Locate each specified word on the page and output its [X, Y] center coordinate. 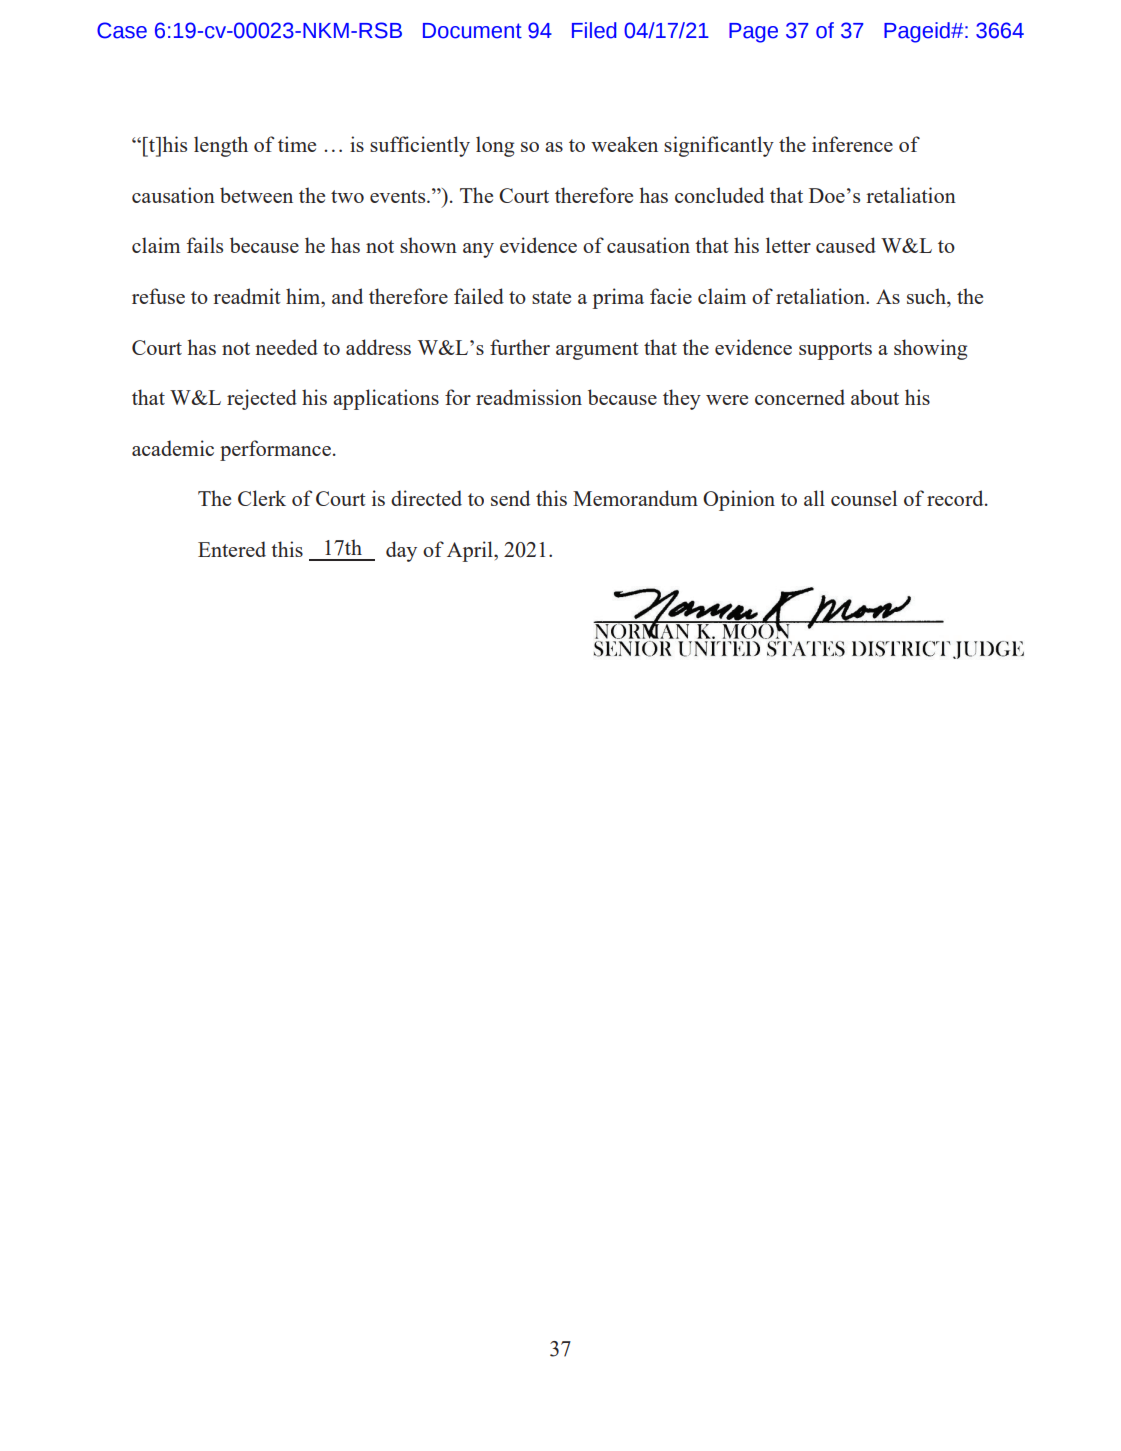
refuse [158, 296]
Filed [594, 30]
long [495, 146]
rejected [262, 399]
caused [846, 245]
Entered [232, 549]
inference [852, 144]
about [875, 397]
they [682, 399]
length [221, 146]
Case [122, 30]
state [551, 297]
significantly [719, 146]
